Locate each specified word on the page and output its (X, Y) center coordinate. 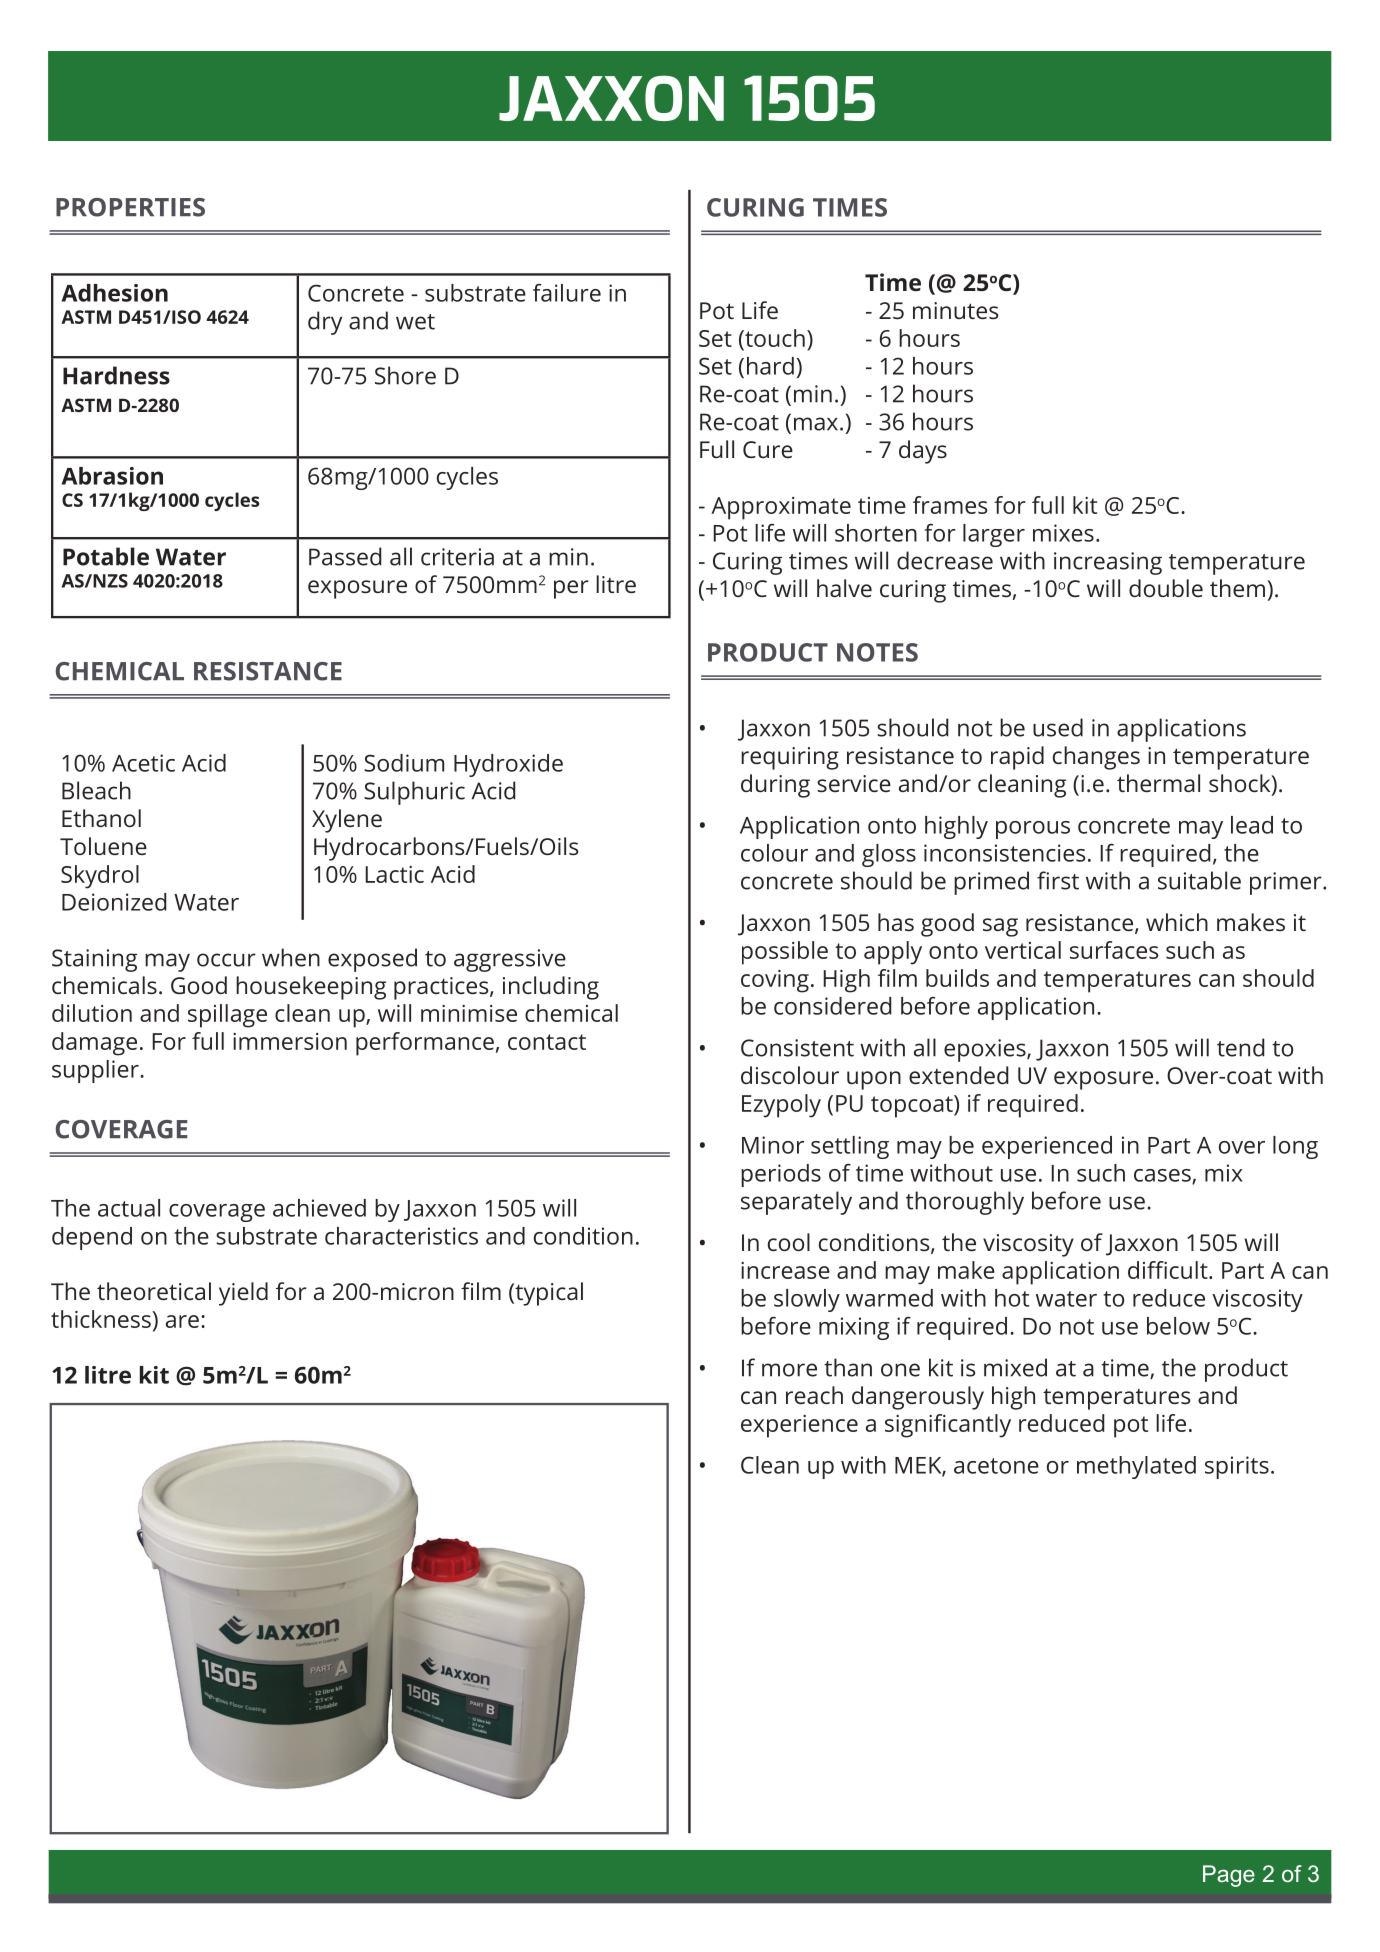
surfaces (1114, 950)
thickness (102, 1319)
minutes (955, 310)
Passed (345, 556)
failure (567, 293)
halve (844, 588)
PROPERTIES (130, 207)
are (182, 1321)
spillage (227, 1016)
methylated (1136, 1467)
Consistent (797, 1048)
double (1166, 588)
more (789, 1370)
